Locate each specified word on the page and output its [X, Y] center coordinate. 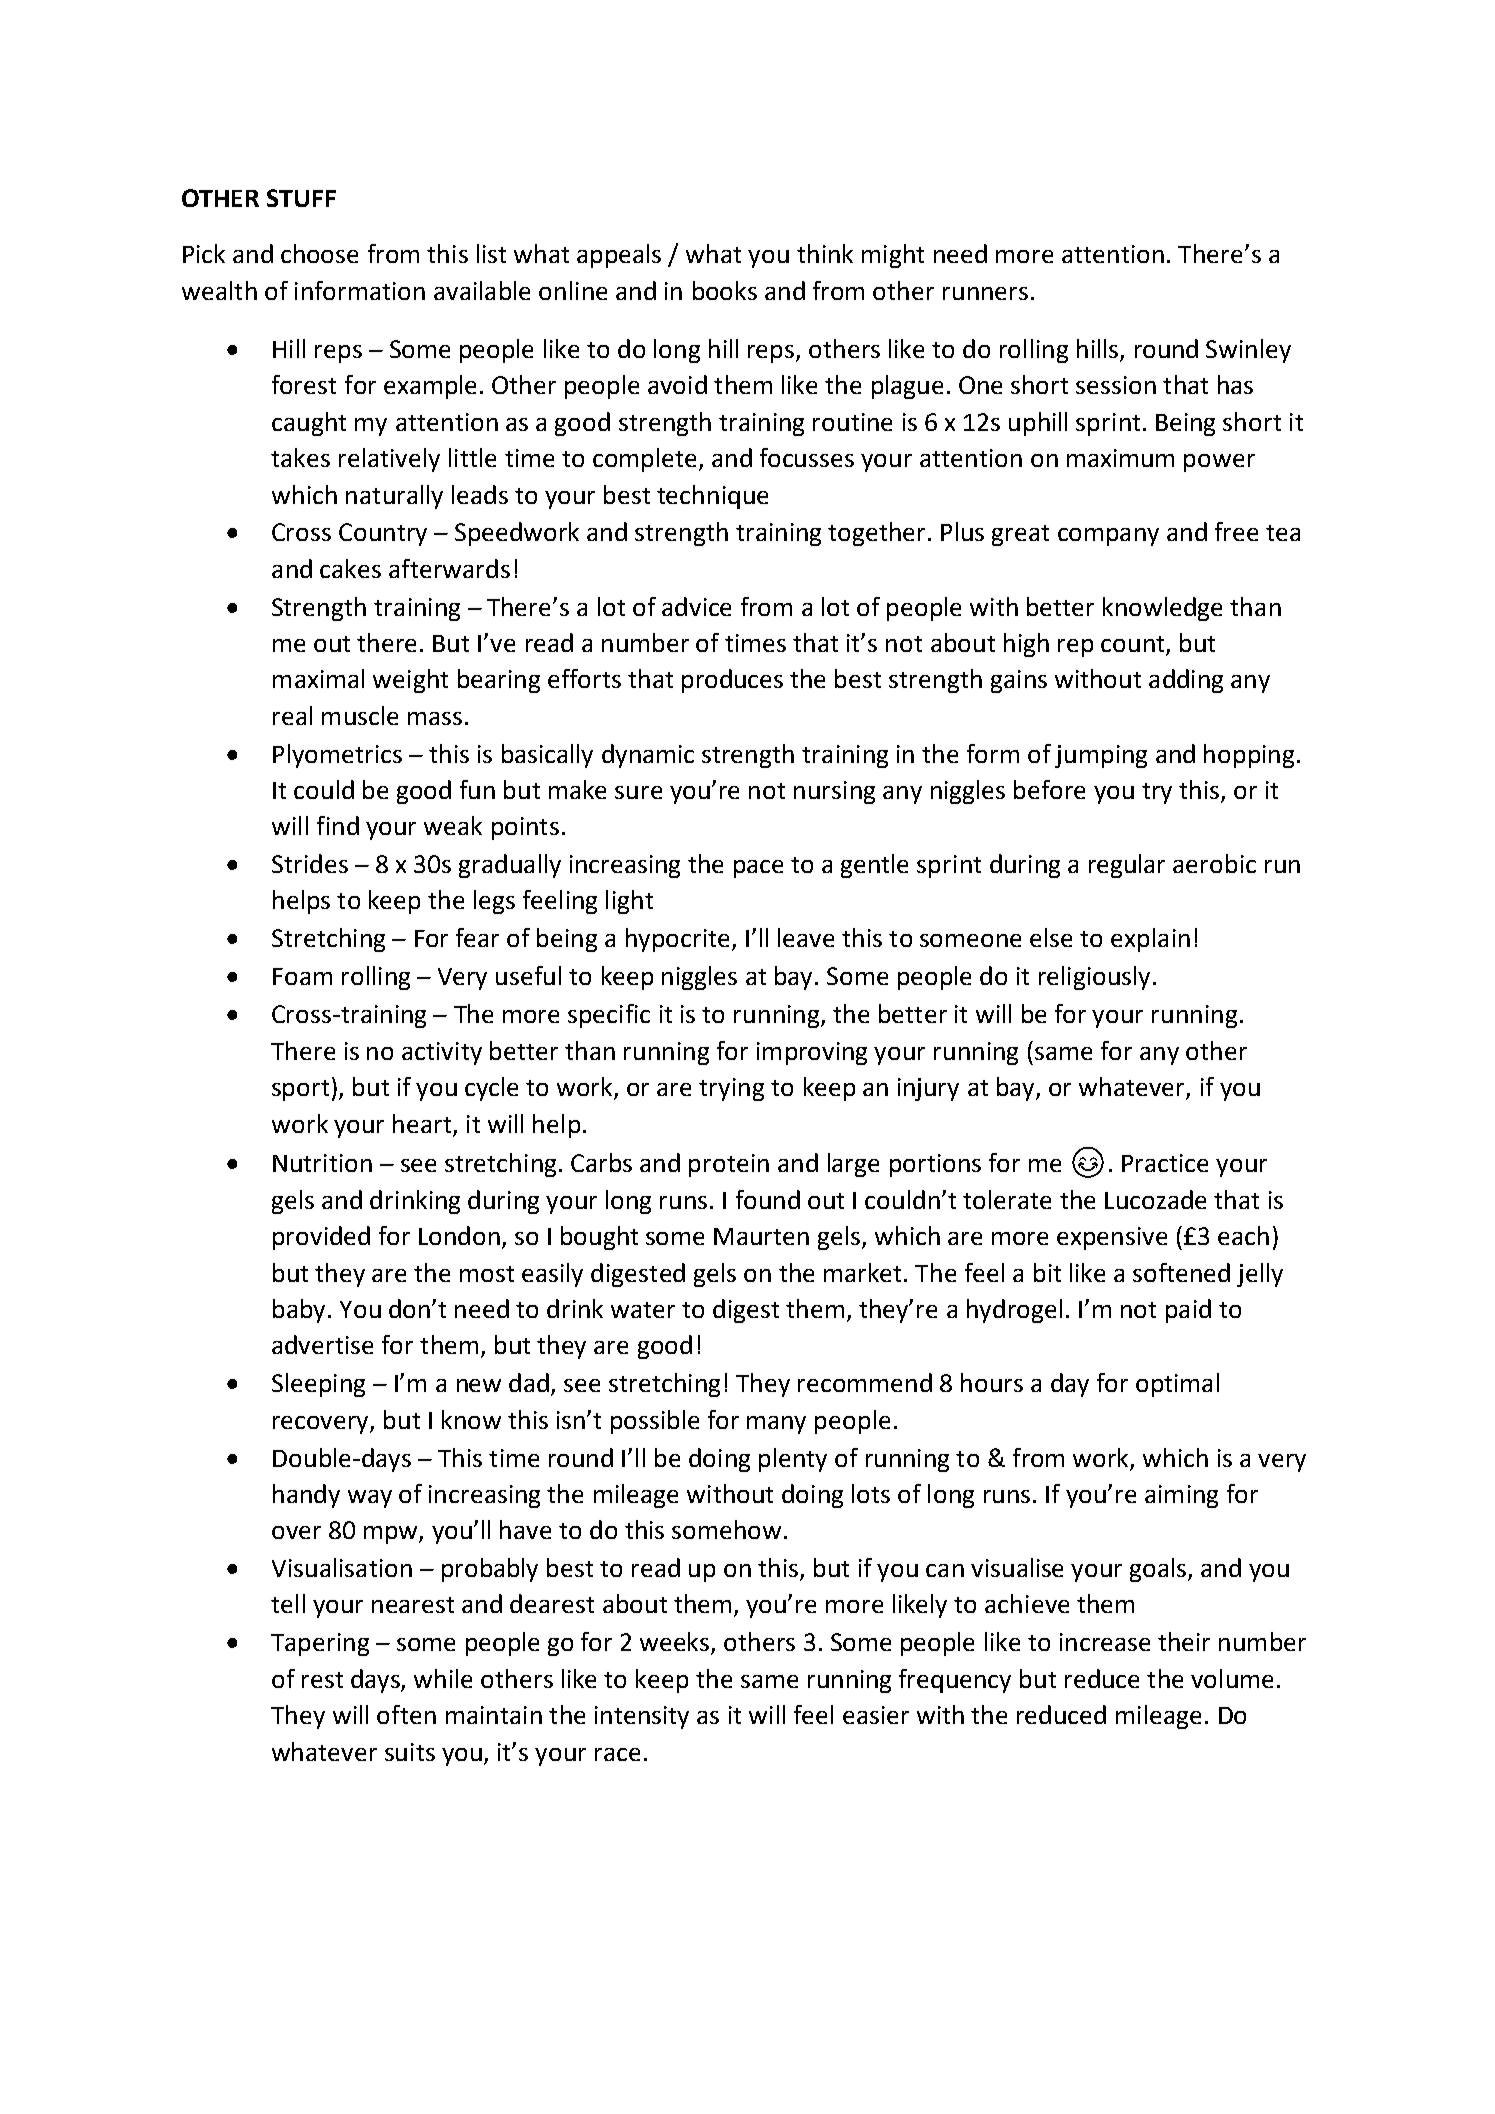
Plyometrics [337, 756]
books [725, 290]
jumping [1101, 756]
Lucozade [1155, 1199]
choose [319, 253]
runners [985, 293]
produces [732, 681]
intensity [642, 1717]
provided [321, 1238]
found [768, 1199]
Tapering [320, 1644]
